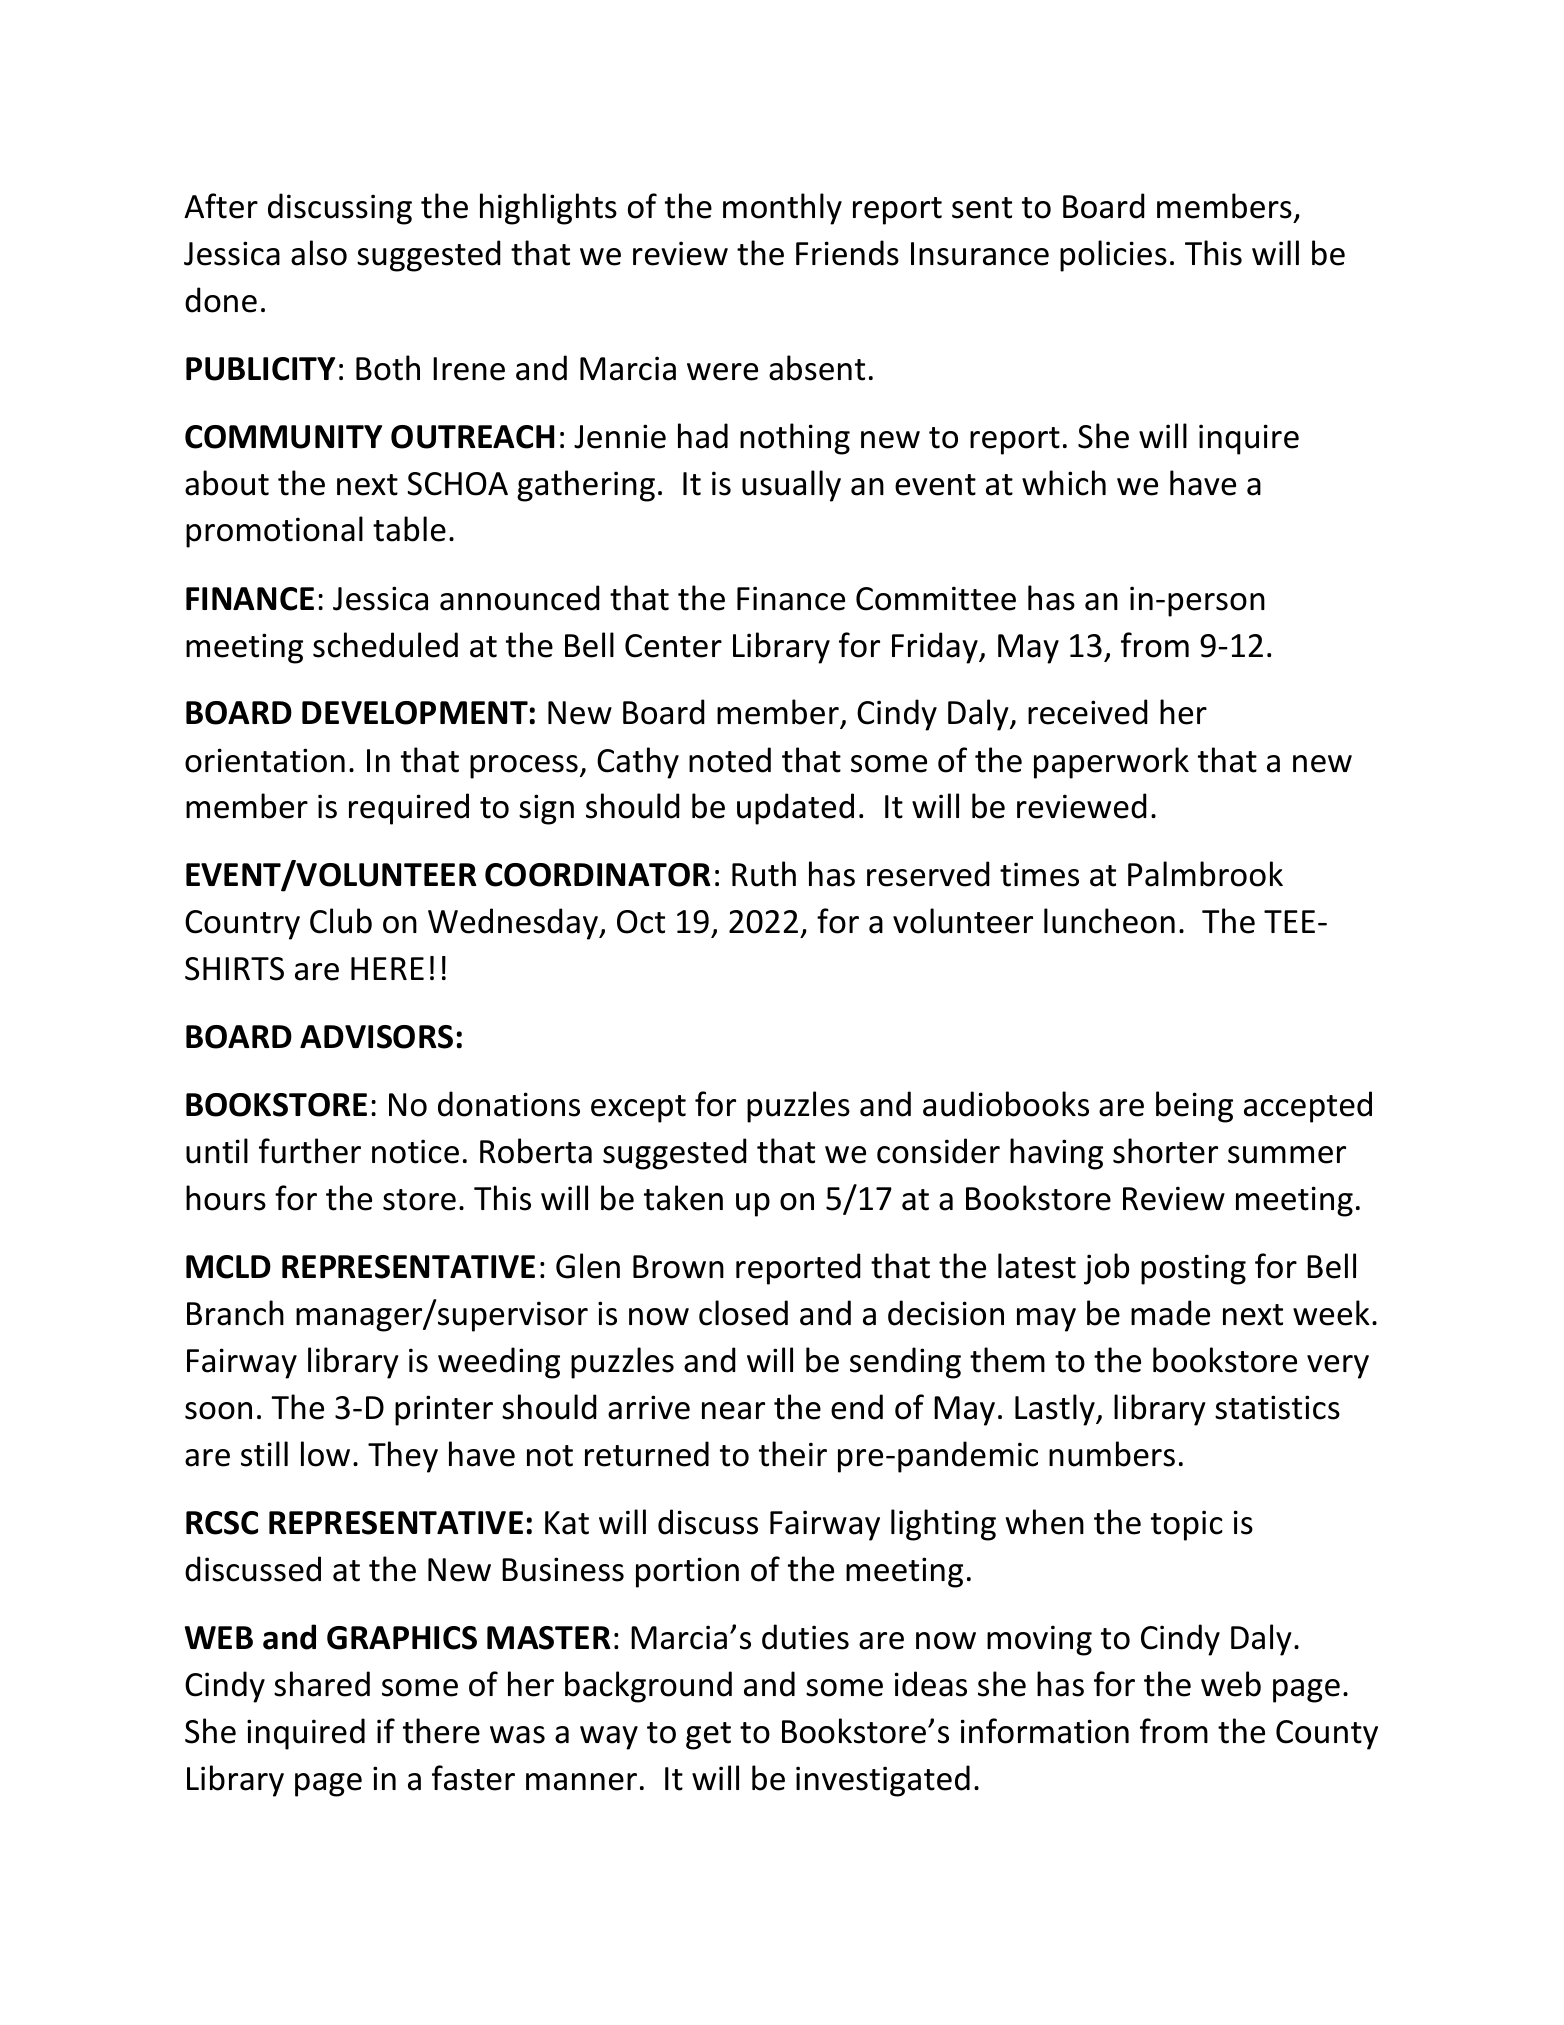  What do you see at coordinates (319, 253) in the screenshot?
I see `also` at bounding box center [319, 253].
